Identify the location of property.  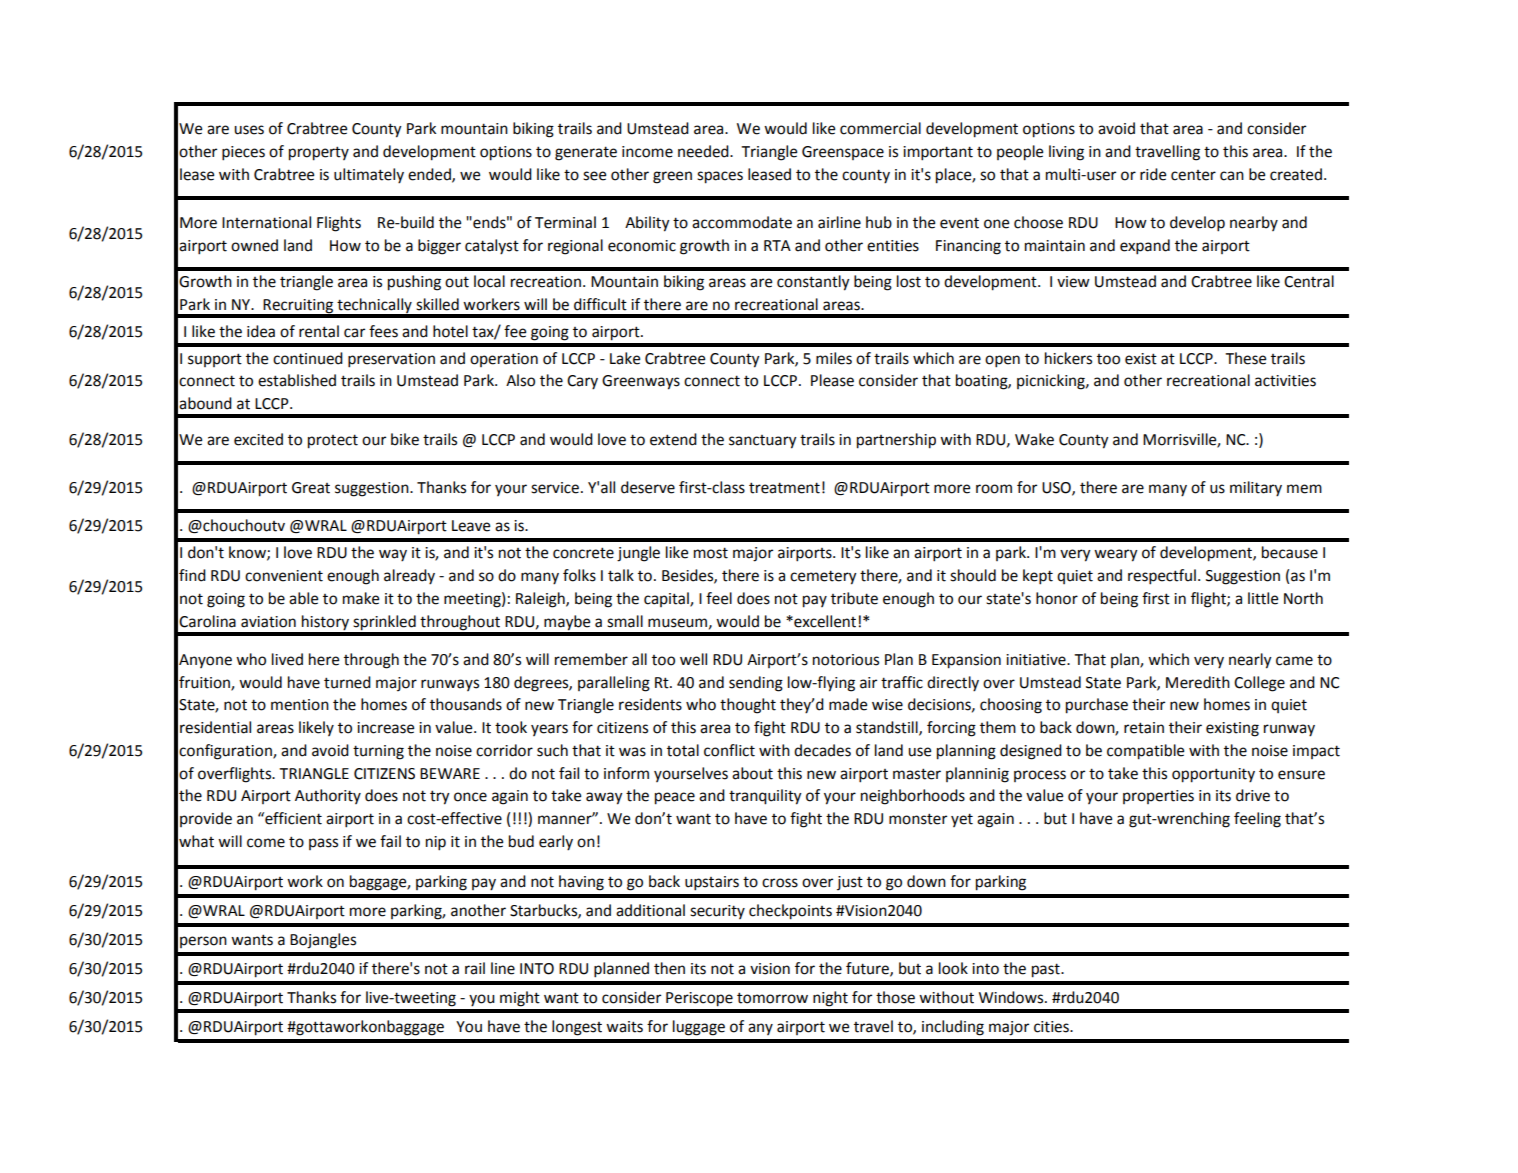
(319, 153).
